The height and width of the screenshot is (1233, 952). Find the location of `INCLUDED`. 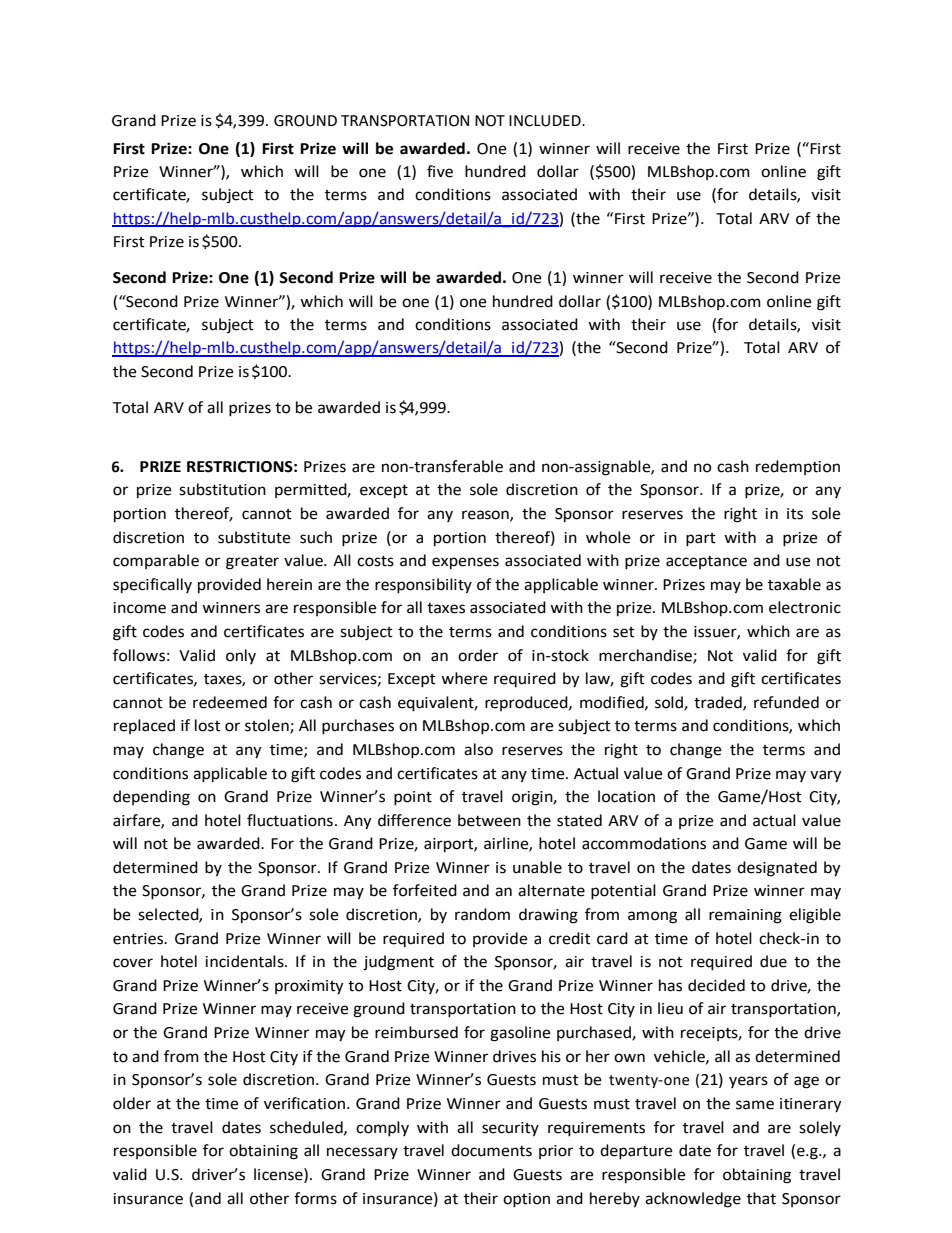

INCLUDED is located at coordinates (546, 121).
